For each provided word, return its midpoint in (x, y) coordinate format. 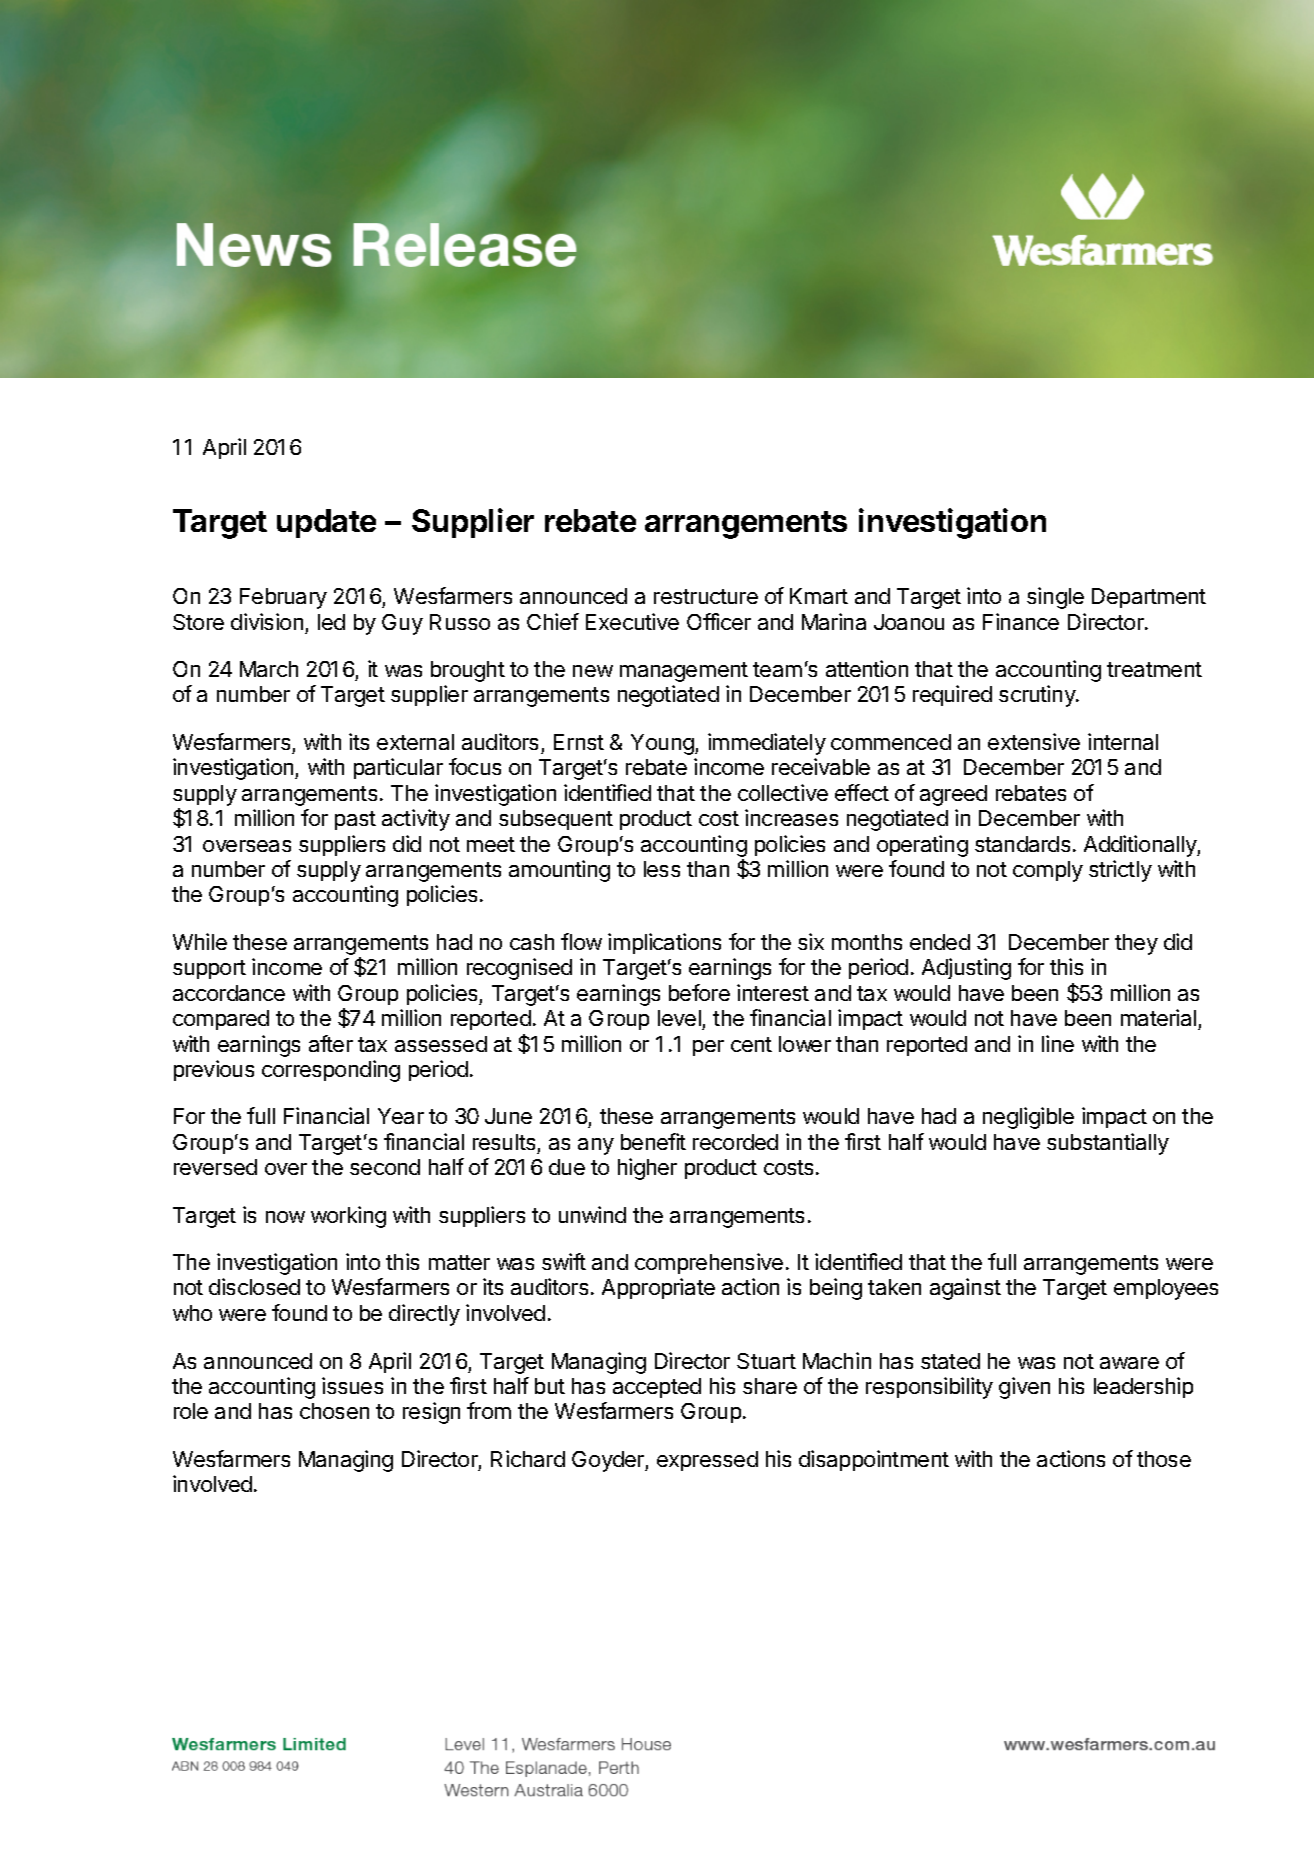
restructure (706, 596)
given (1024, 1388)
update (326, 523)
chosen (334, 1411)
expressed (707, 1461)
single (1055, 598)
